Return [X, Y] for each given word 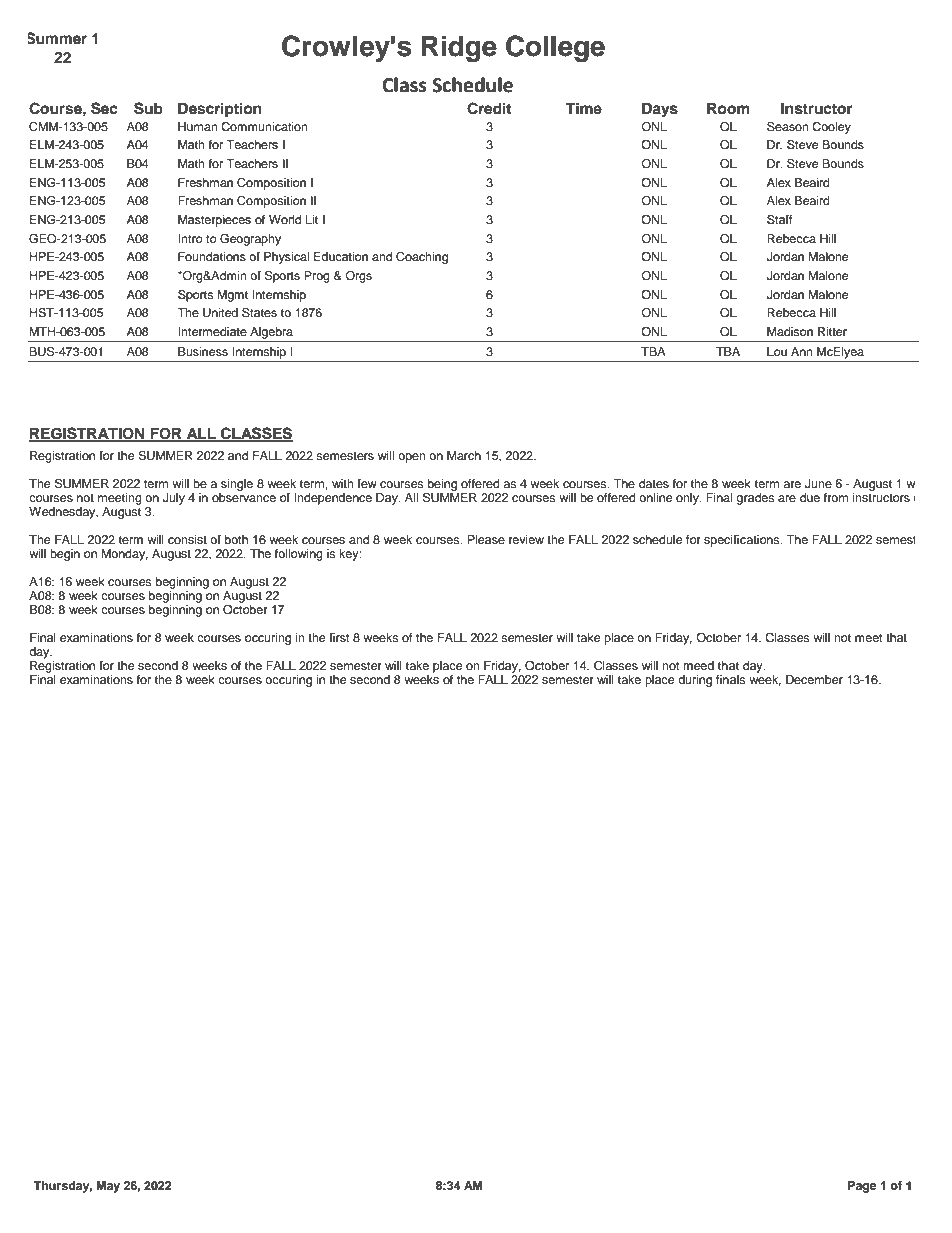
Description [220, 109]
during [695, 681]
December [814, 679]
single [237, 485]
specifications [743, 541]
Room [728, 109]
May [108, 1187]
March [464, 455]
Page [862, 1187]
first [339, 637]
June [818, 484]
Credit [489, 108]
